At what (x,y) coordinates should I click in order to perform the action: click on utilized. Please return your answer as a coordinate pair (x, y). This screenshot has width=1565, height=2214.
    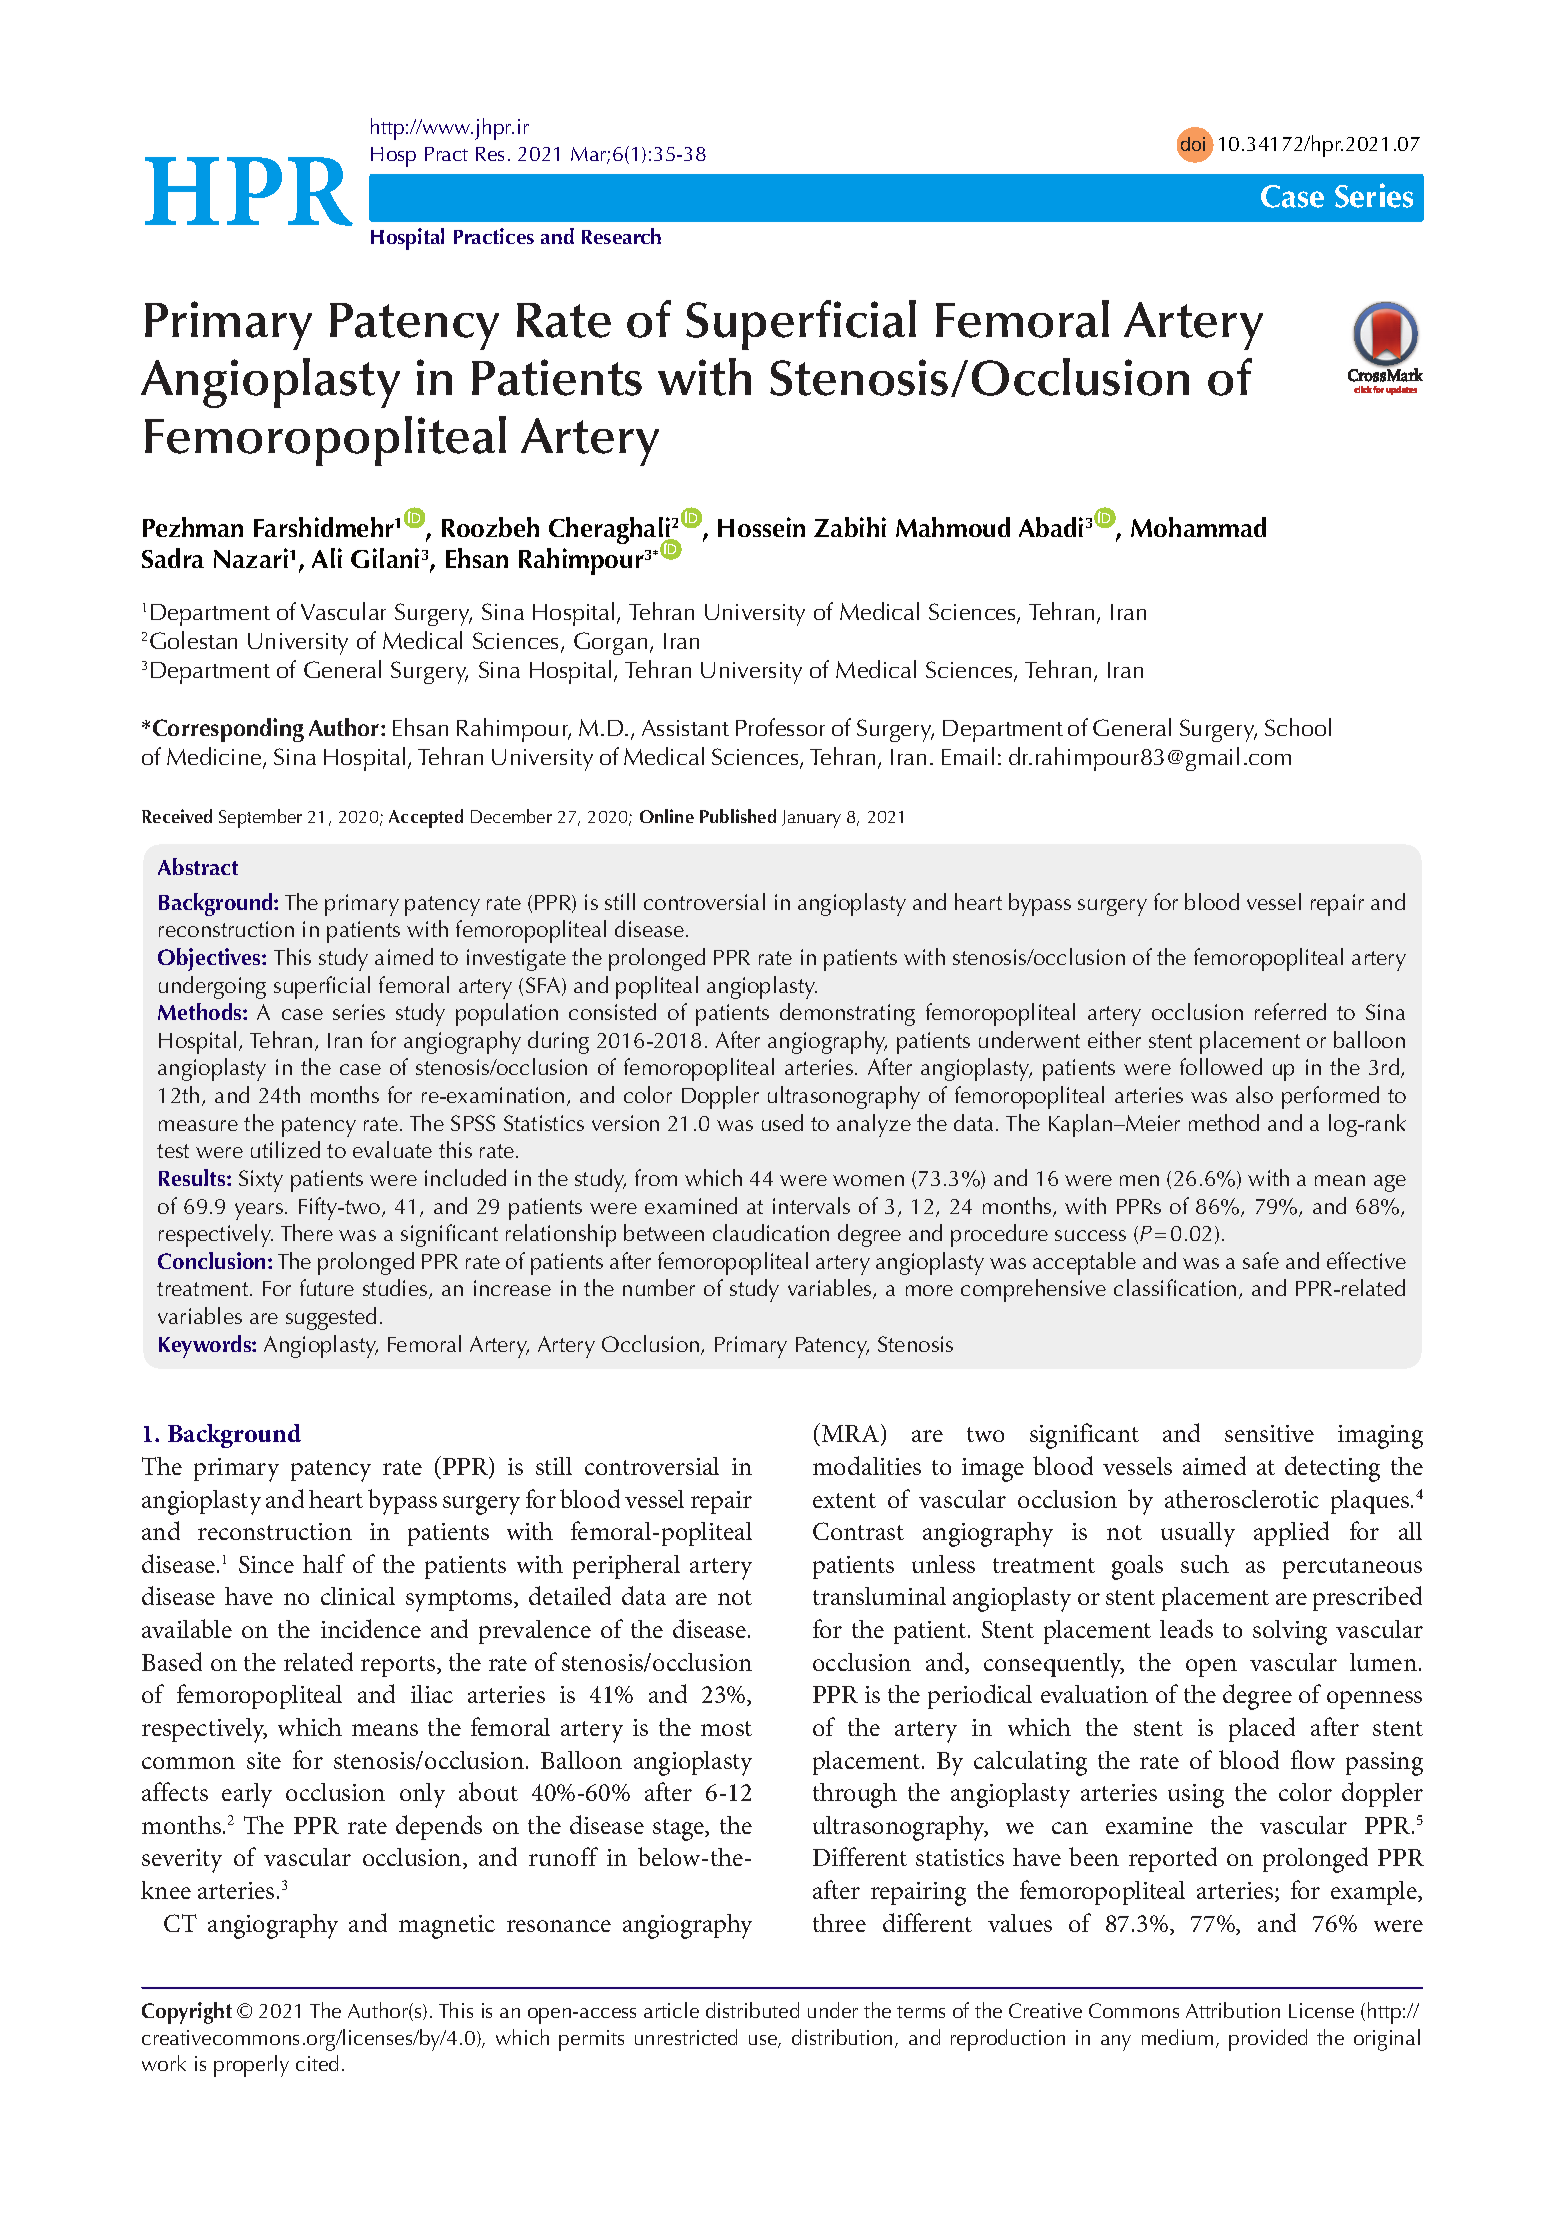
    Looking at the image, I should click on (285, 1149).
